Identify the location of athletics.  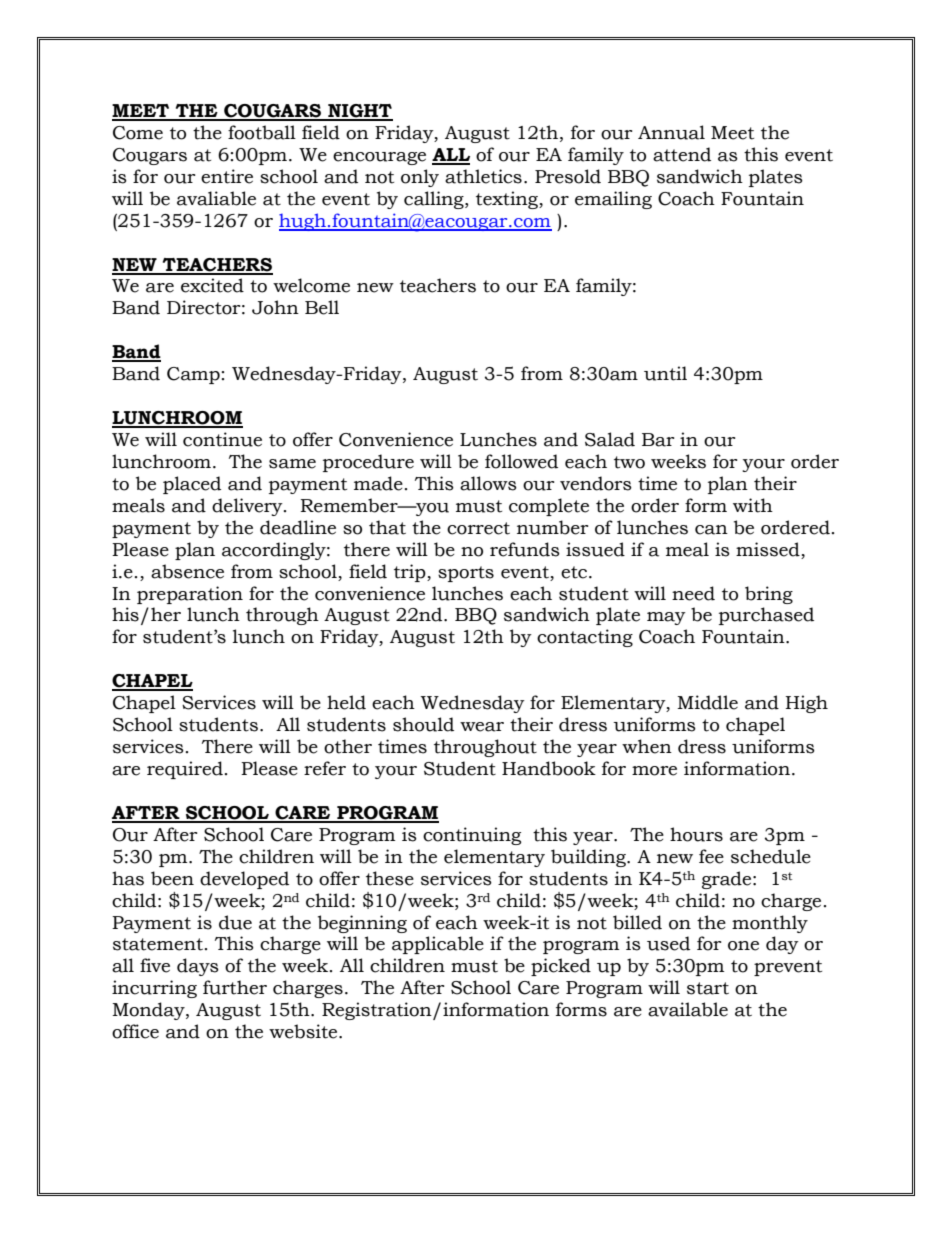
(483, 176).
